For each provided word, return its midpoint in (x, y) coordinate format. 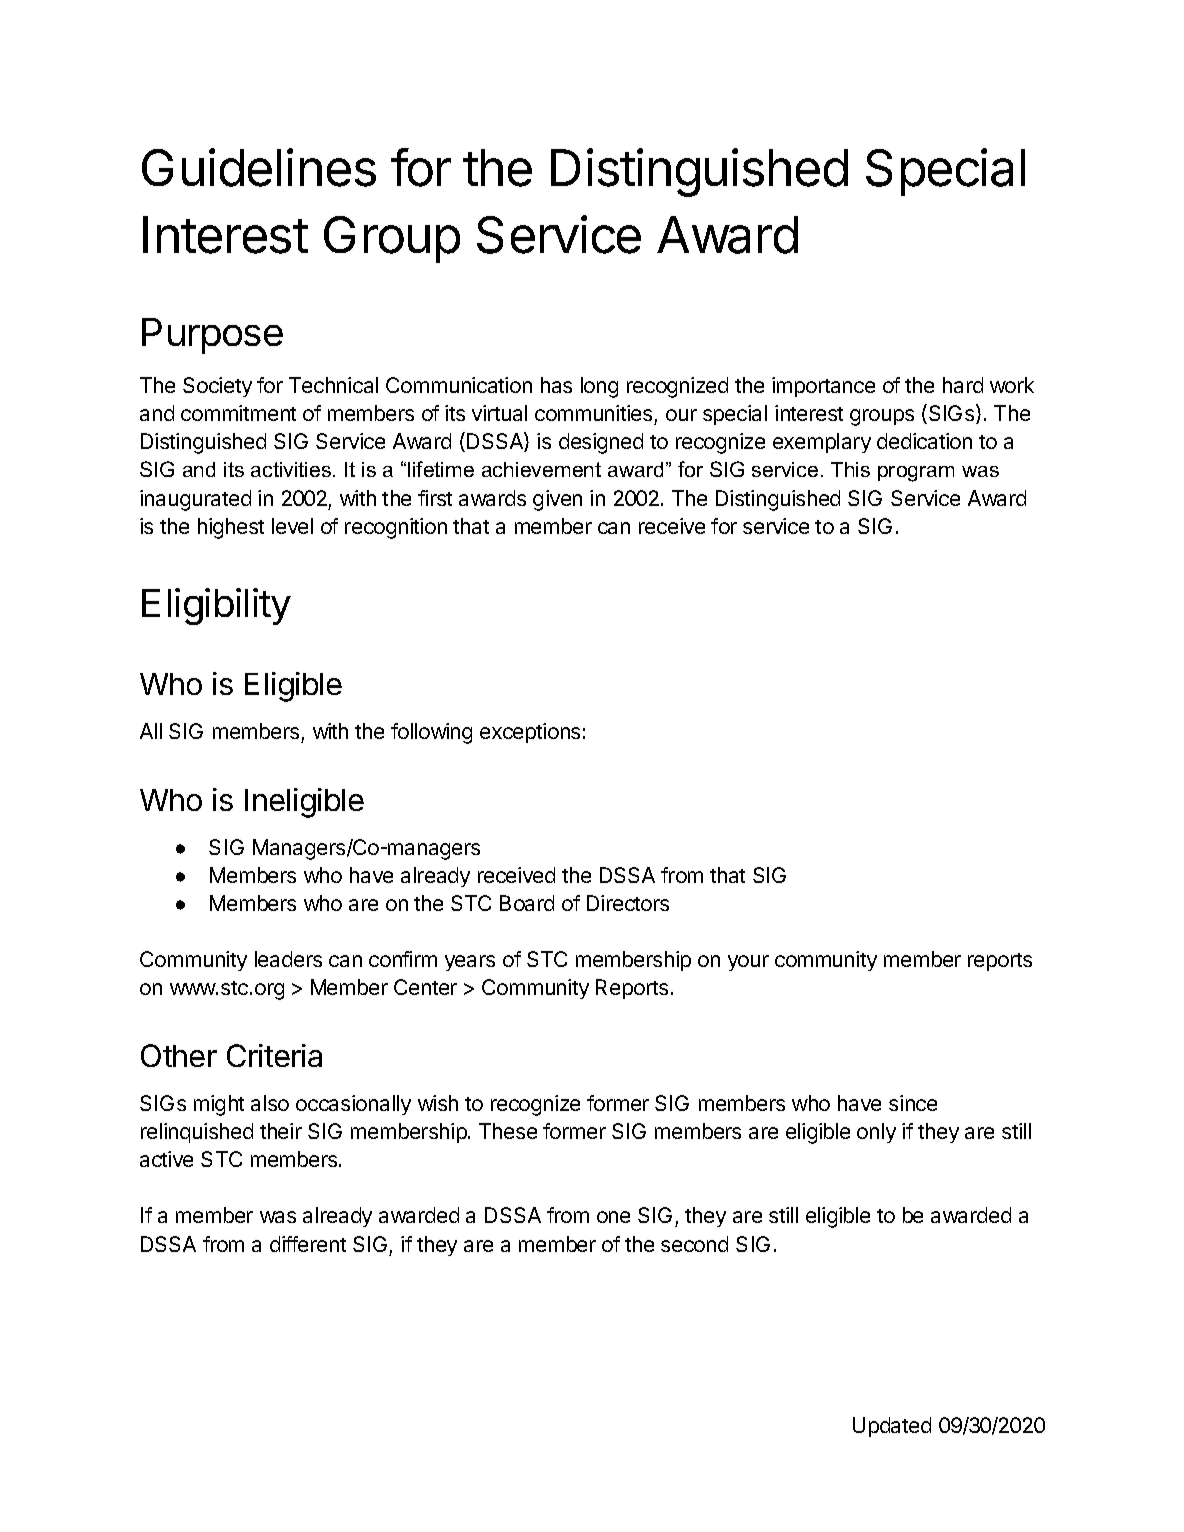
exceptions (530, 733)
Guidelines (259, 167)
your (748, 963)
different (308, 1244)
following (431, 733)
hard (963, 385)
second (694, 1244)
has (556, 385)
